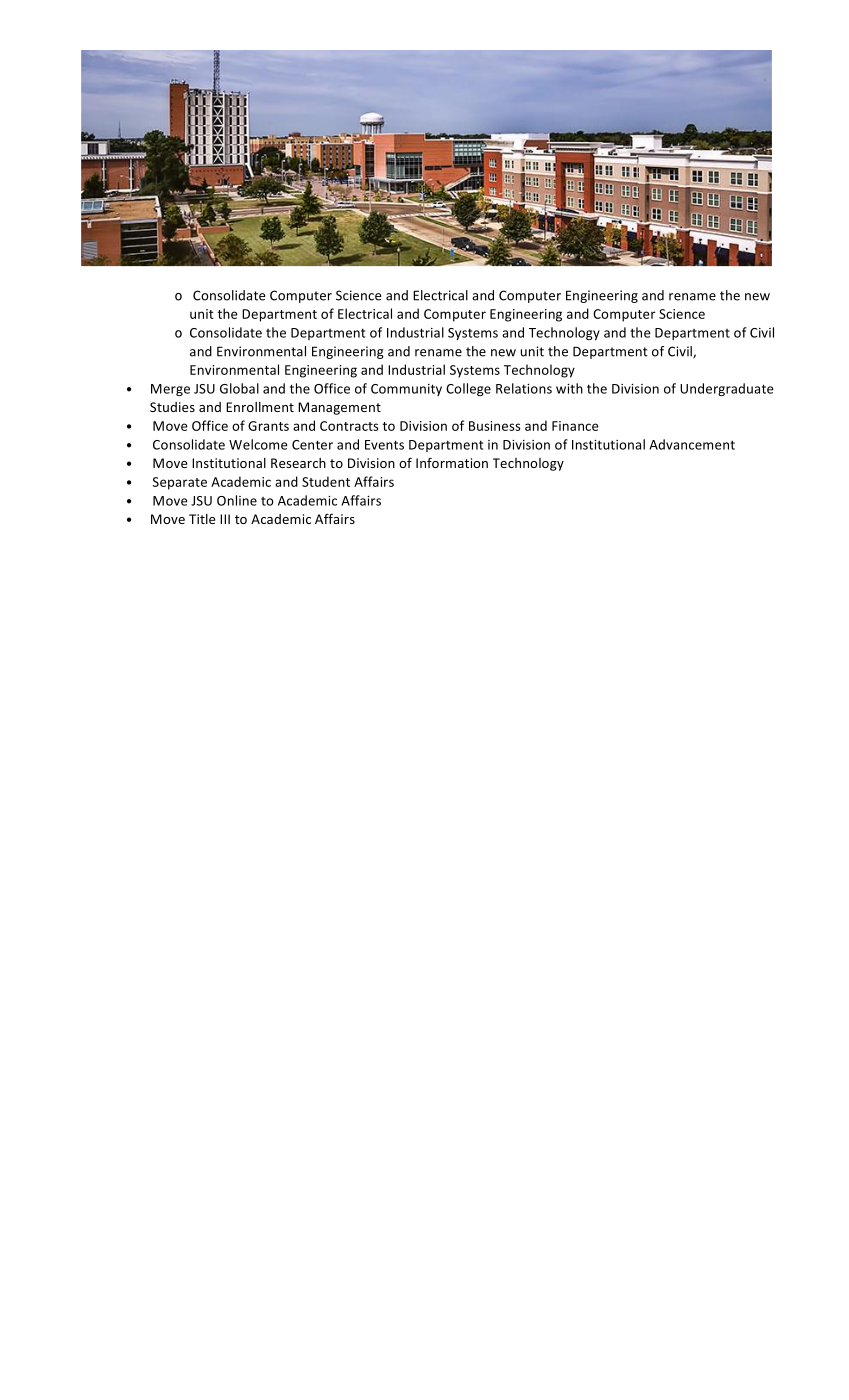 The height and width of the page is (1400, 849). I want to click on Student, so click(326, 481).
